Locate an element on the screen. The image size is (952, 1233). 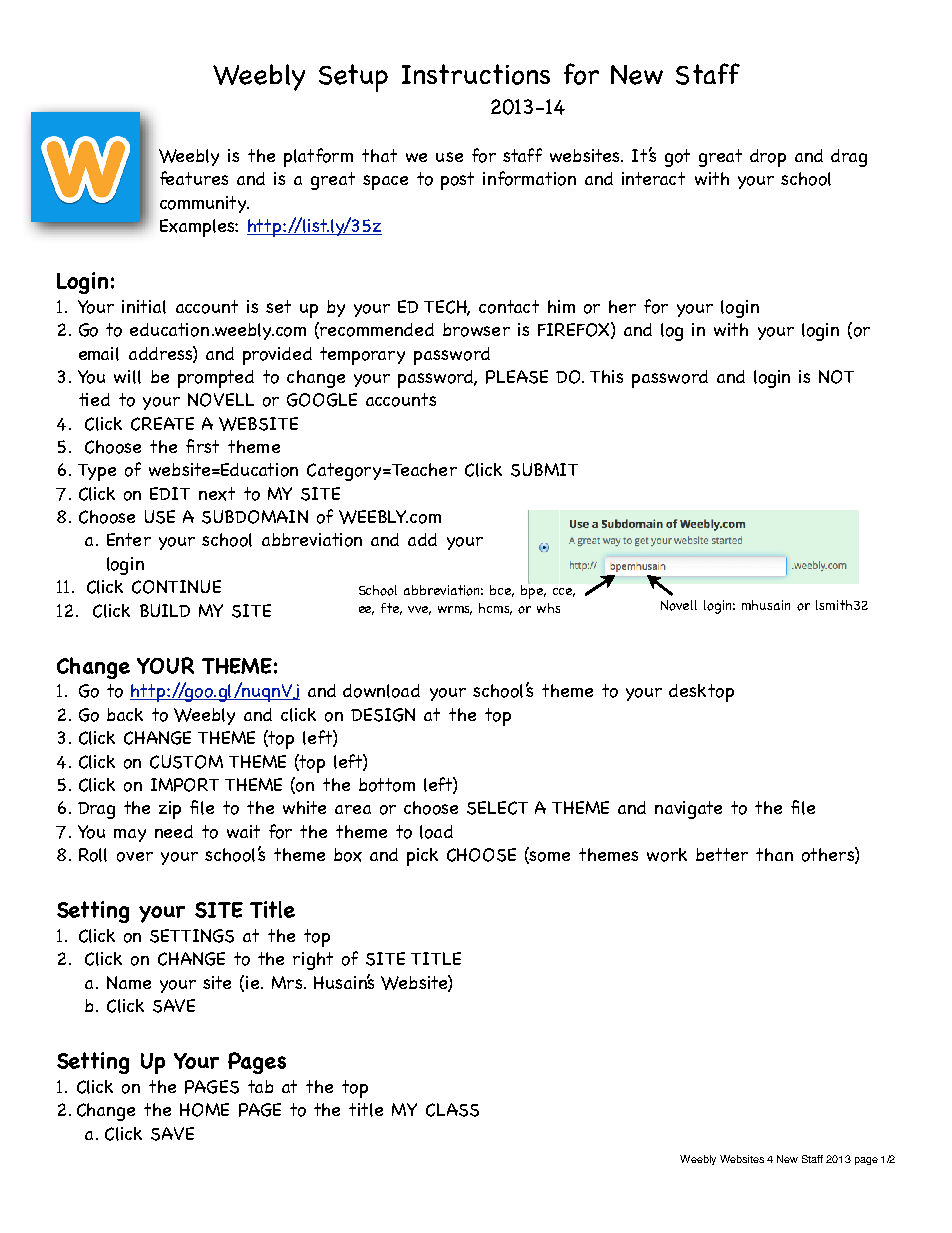
CREATE is located at coordinates (162, 424).
